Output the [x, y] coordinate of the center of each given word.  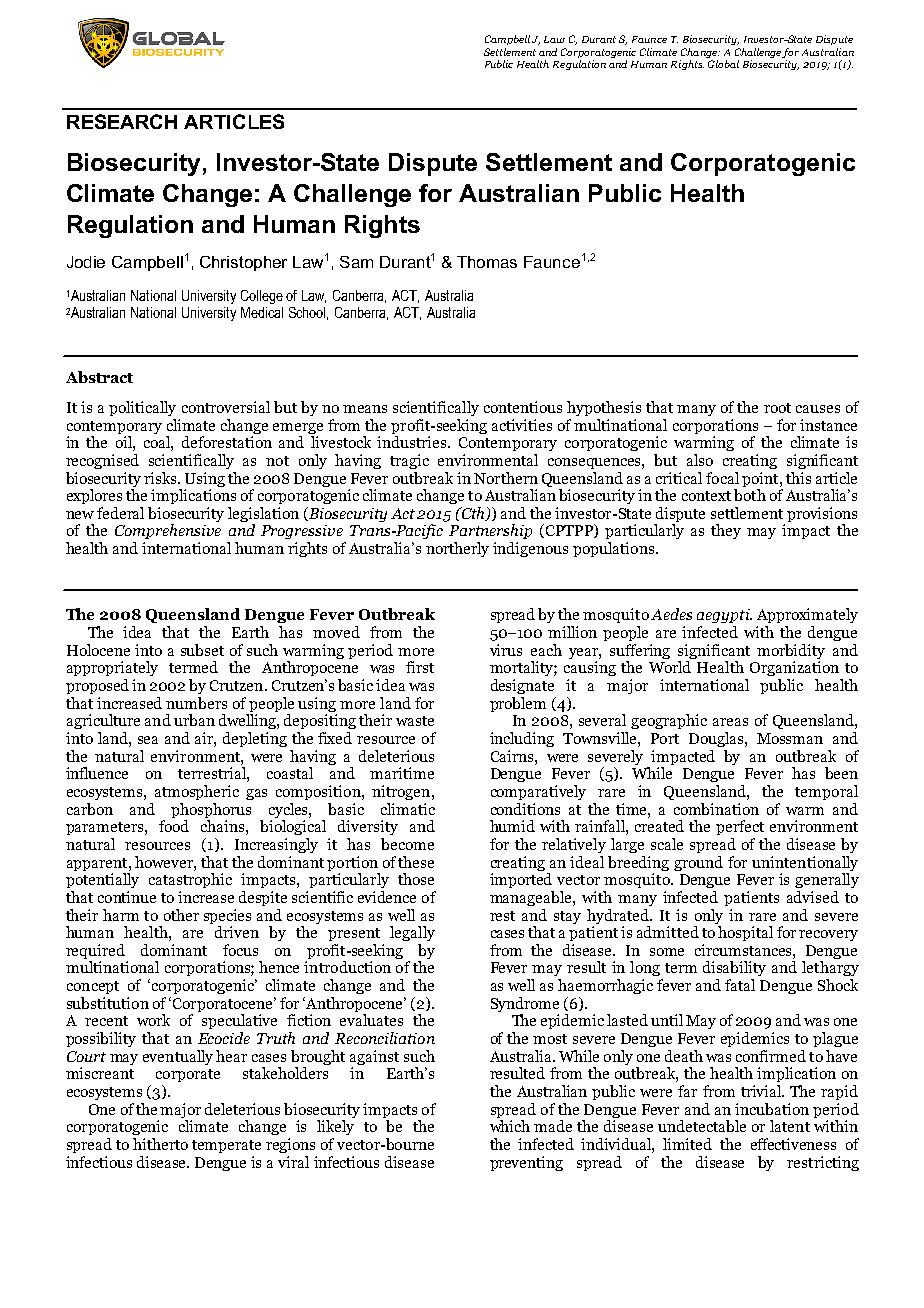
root [777, 408]
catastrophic [190, 880]
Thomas [487, 262]
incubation [772, 1109]
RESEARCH [122, 121]
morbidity [791, 653]
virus [506, 650]
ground [698, 863]
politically [142, 408]
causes [818, 409]
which [510, 1126]
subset [202, 650]
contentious [523, 407]
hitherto [160, 1144]
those [416, 879]
